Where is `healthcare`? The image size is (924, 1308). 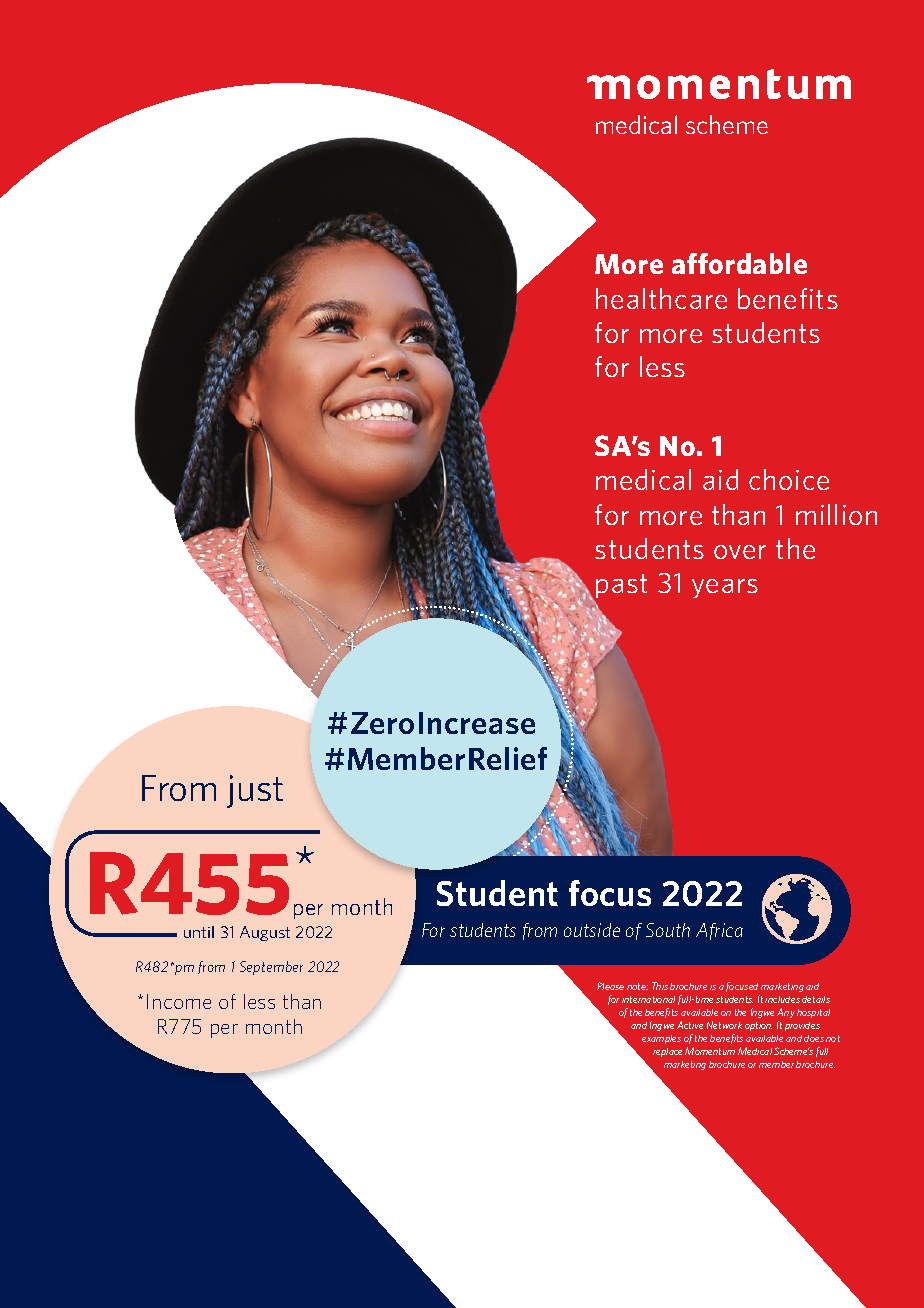
healthcare is located at coordinates (661, 298).
